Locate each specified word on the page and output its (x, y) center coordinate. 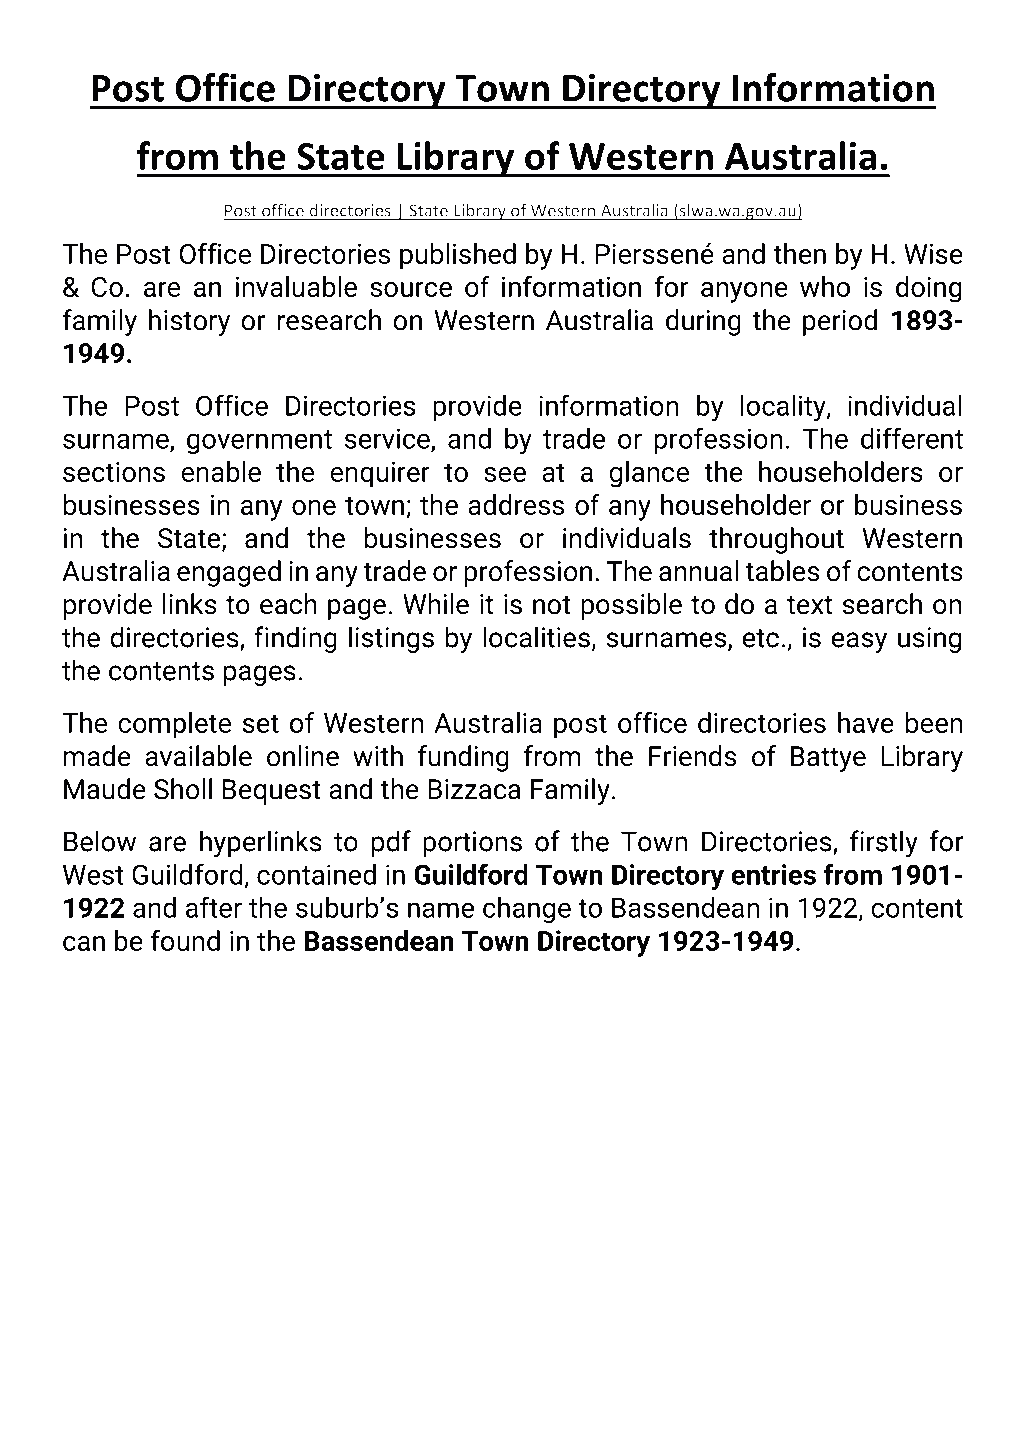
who (825, 286)
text (809, 605)
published (458, 256)
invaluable (296, 286)
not (552, 605)
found (185, 940)
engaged (229, 573)
